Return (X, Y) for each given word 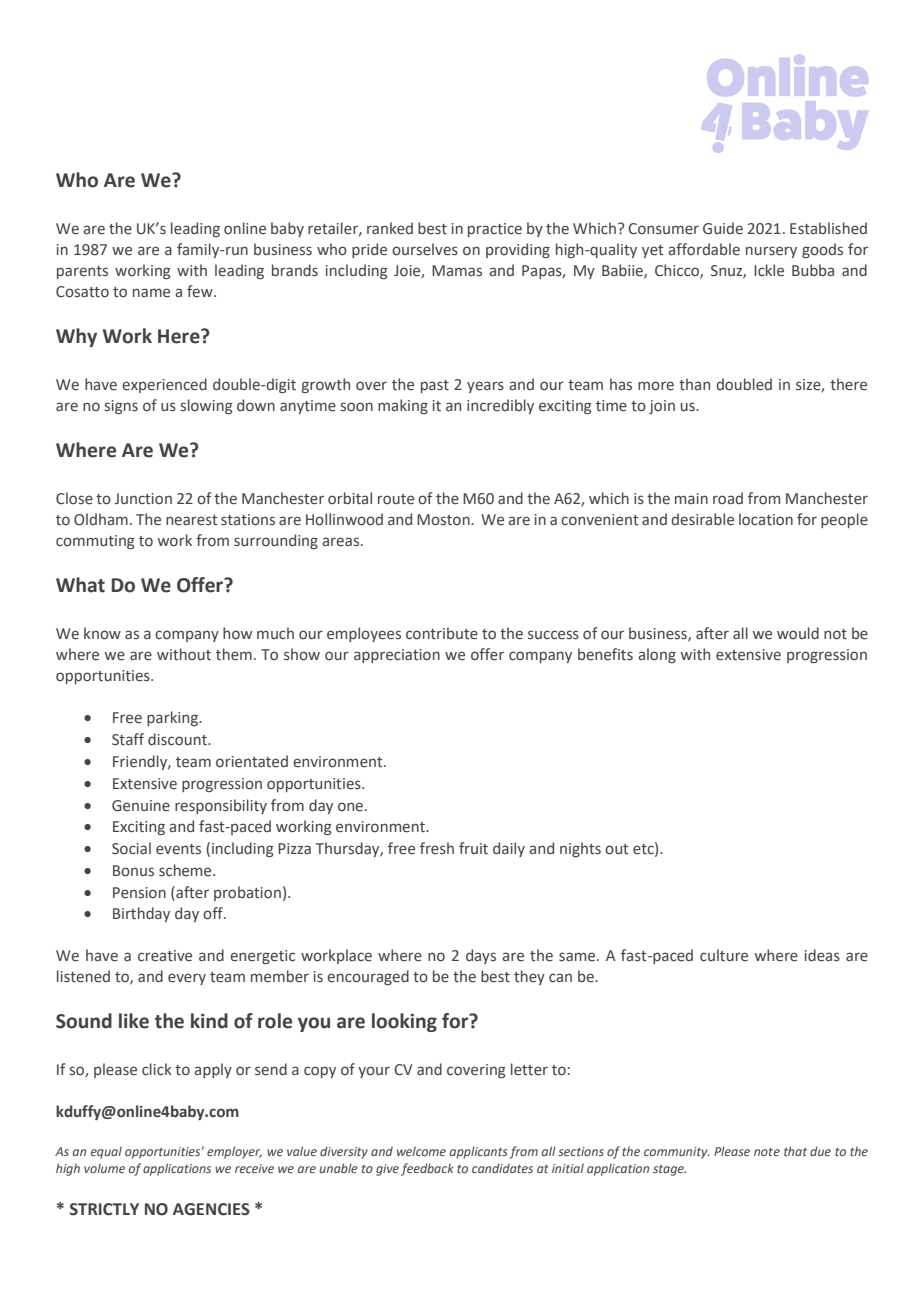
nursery (771, 252)
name (151, 292)
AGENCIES (211, 1209)
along (657, 655)
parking (173, 718)
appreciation (397, 656)
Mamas (457, 270)
